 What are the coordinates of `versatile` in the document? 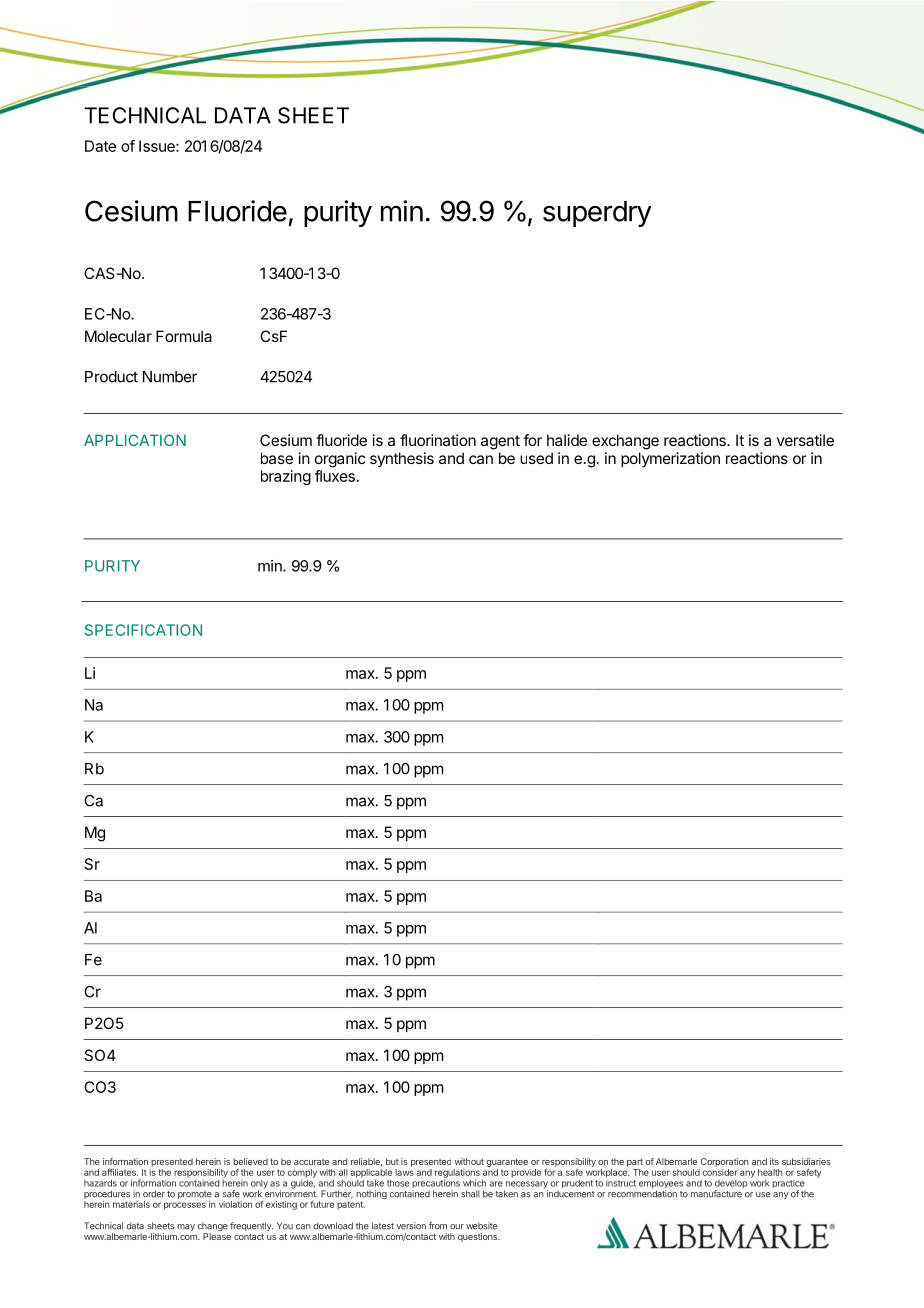 It's located at (805, 440).
